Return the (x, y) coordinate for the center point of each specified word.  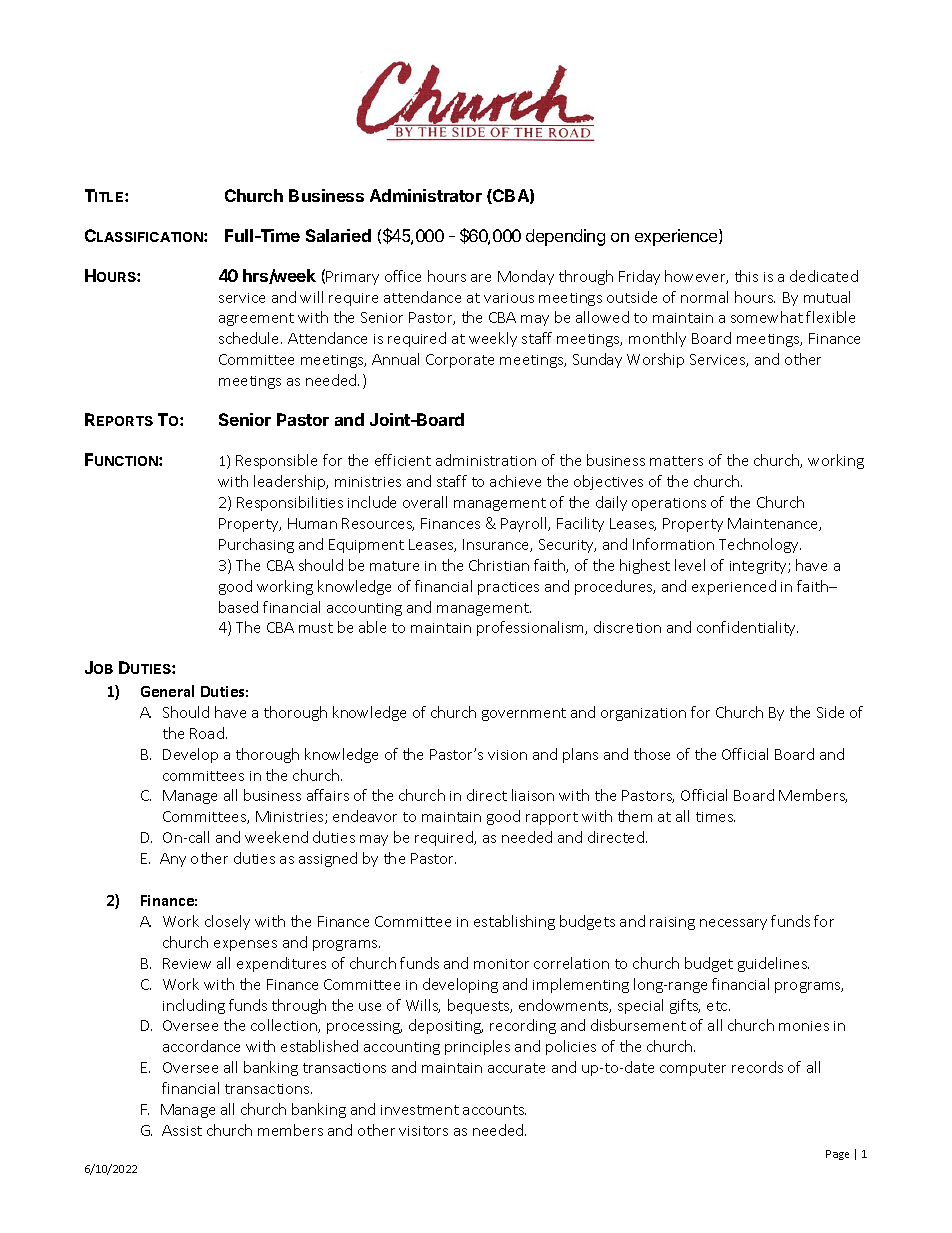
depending (565, 237)
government (524, 714)
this (746, 276)
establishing (514, 922)
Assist (182, 1130)
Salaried (338, 235)
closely (227, 922)
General (167, 691)
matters (676, 461)
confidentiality (747, 628)
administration (486, 460)
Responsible (276, 461)
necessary (733, 924)
